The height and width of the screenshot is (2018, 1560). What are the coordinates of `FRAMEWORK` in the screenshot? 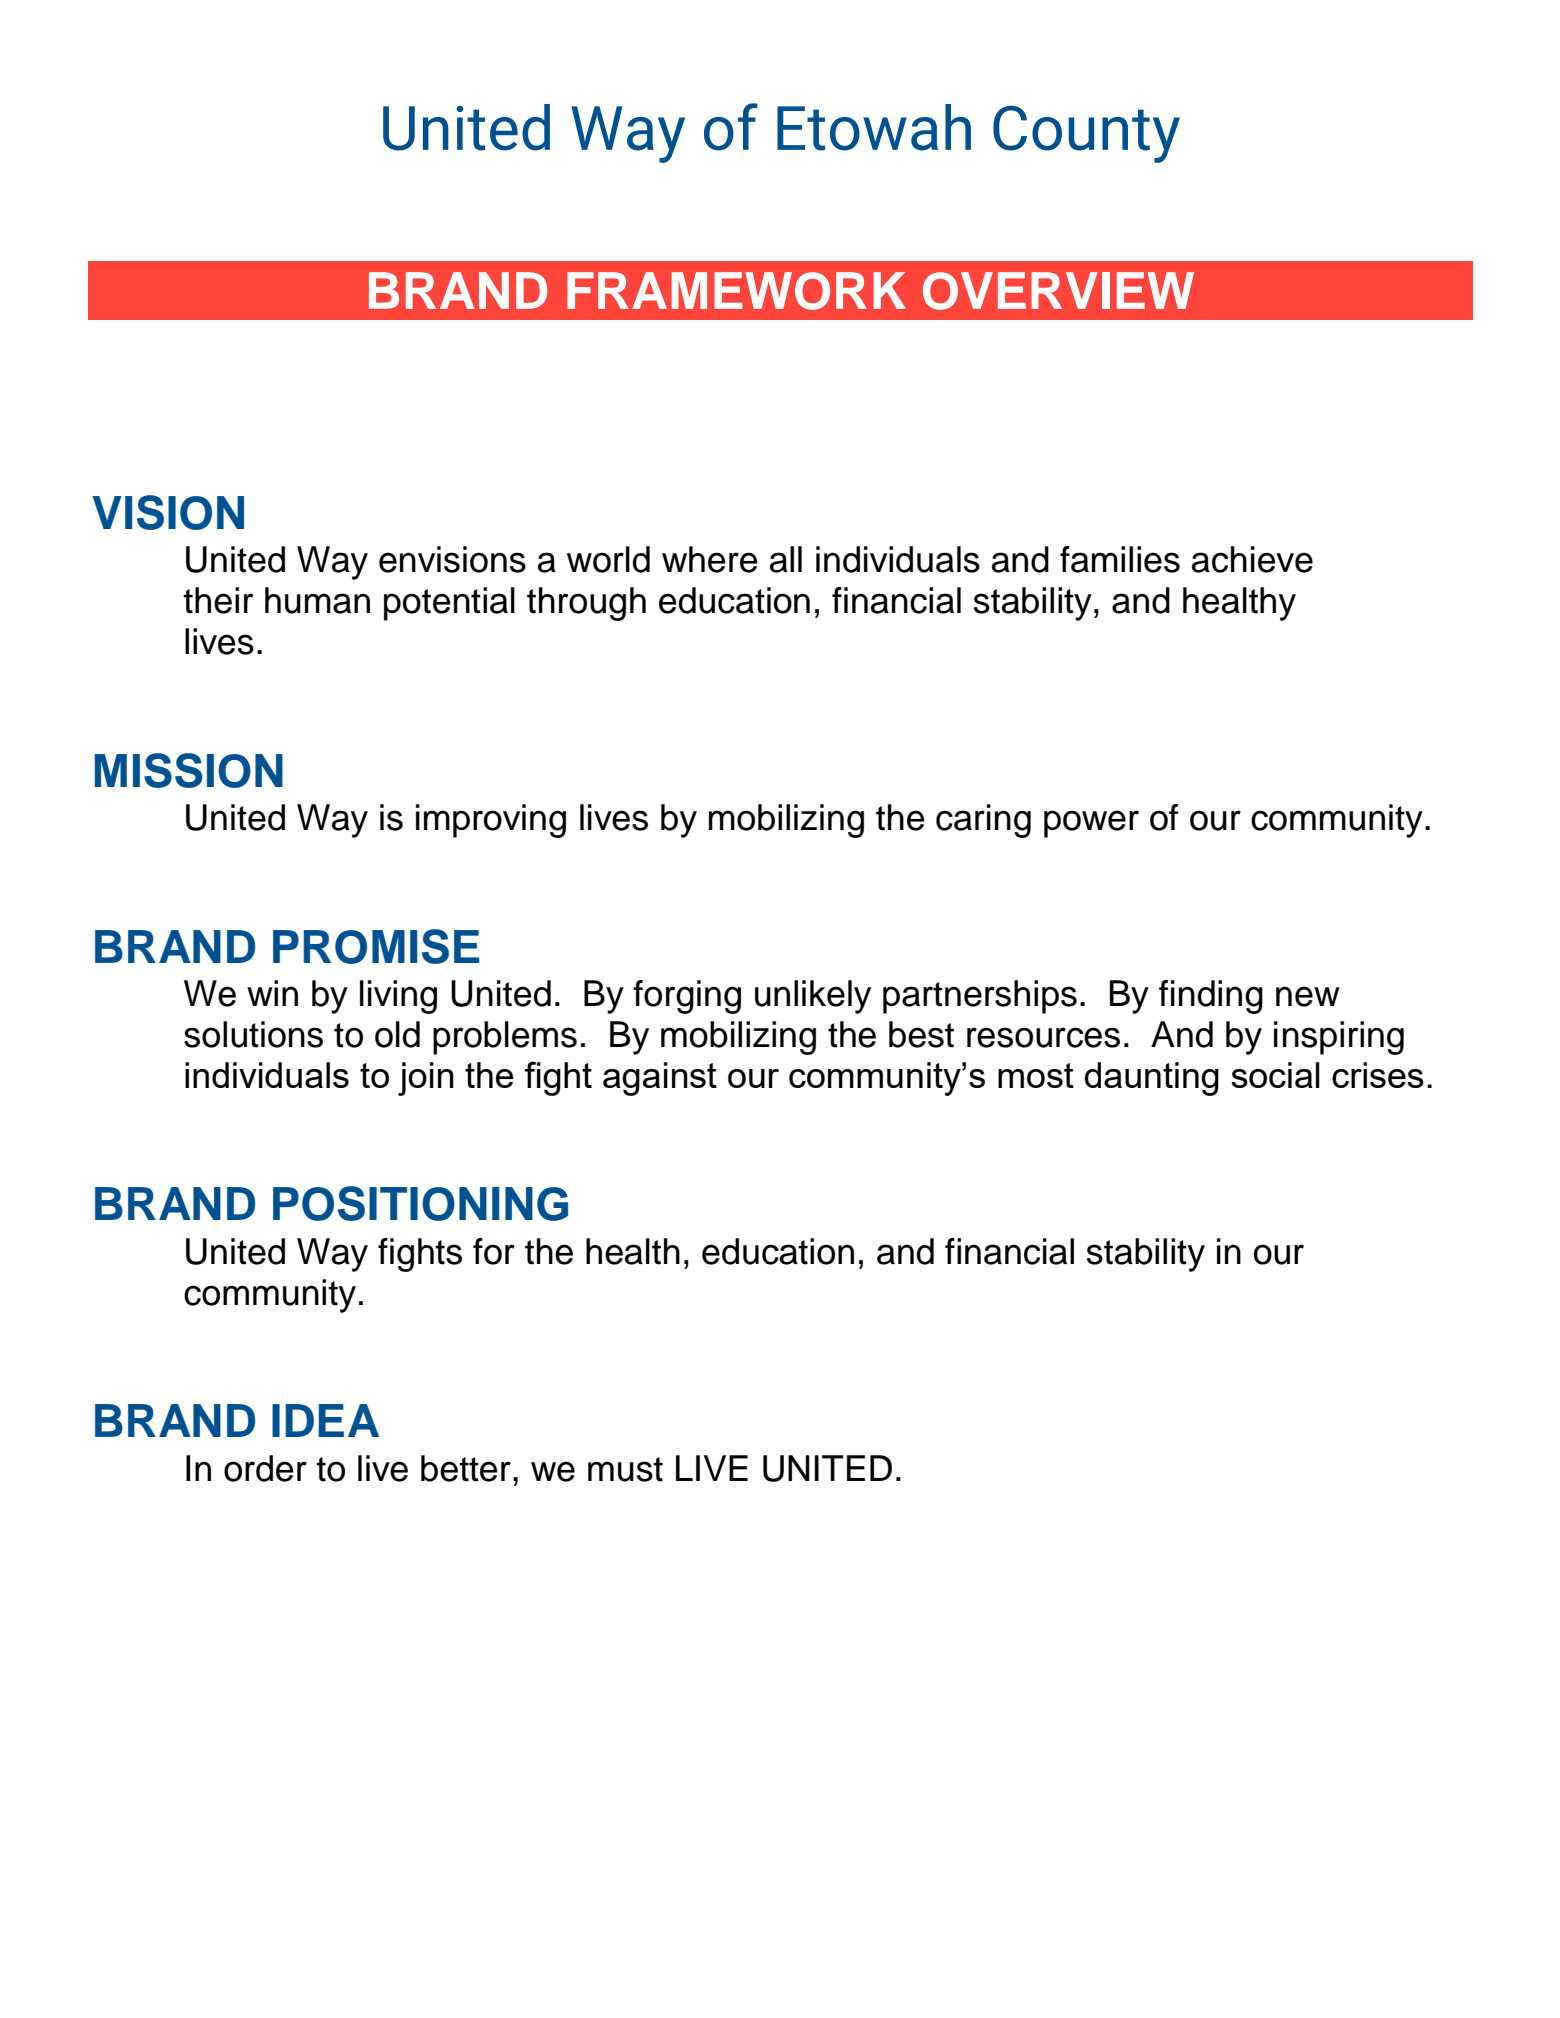 It's located at (736, 291).
